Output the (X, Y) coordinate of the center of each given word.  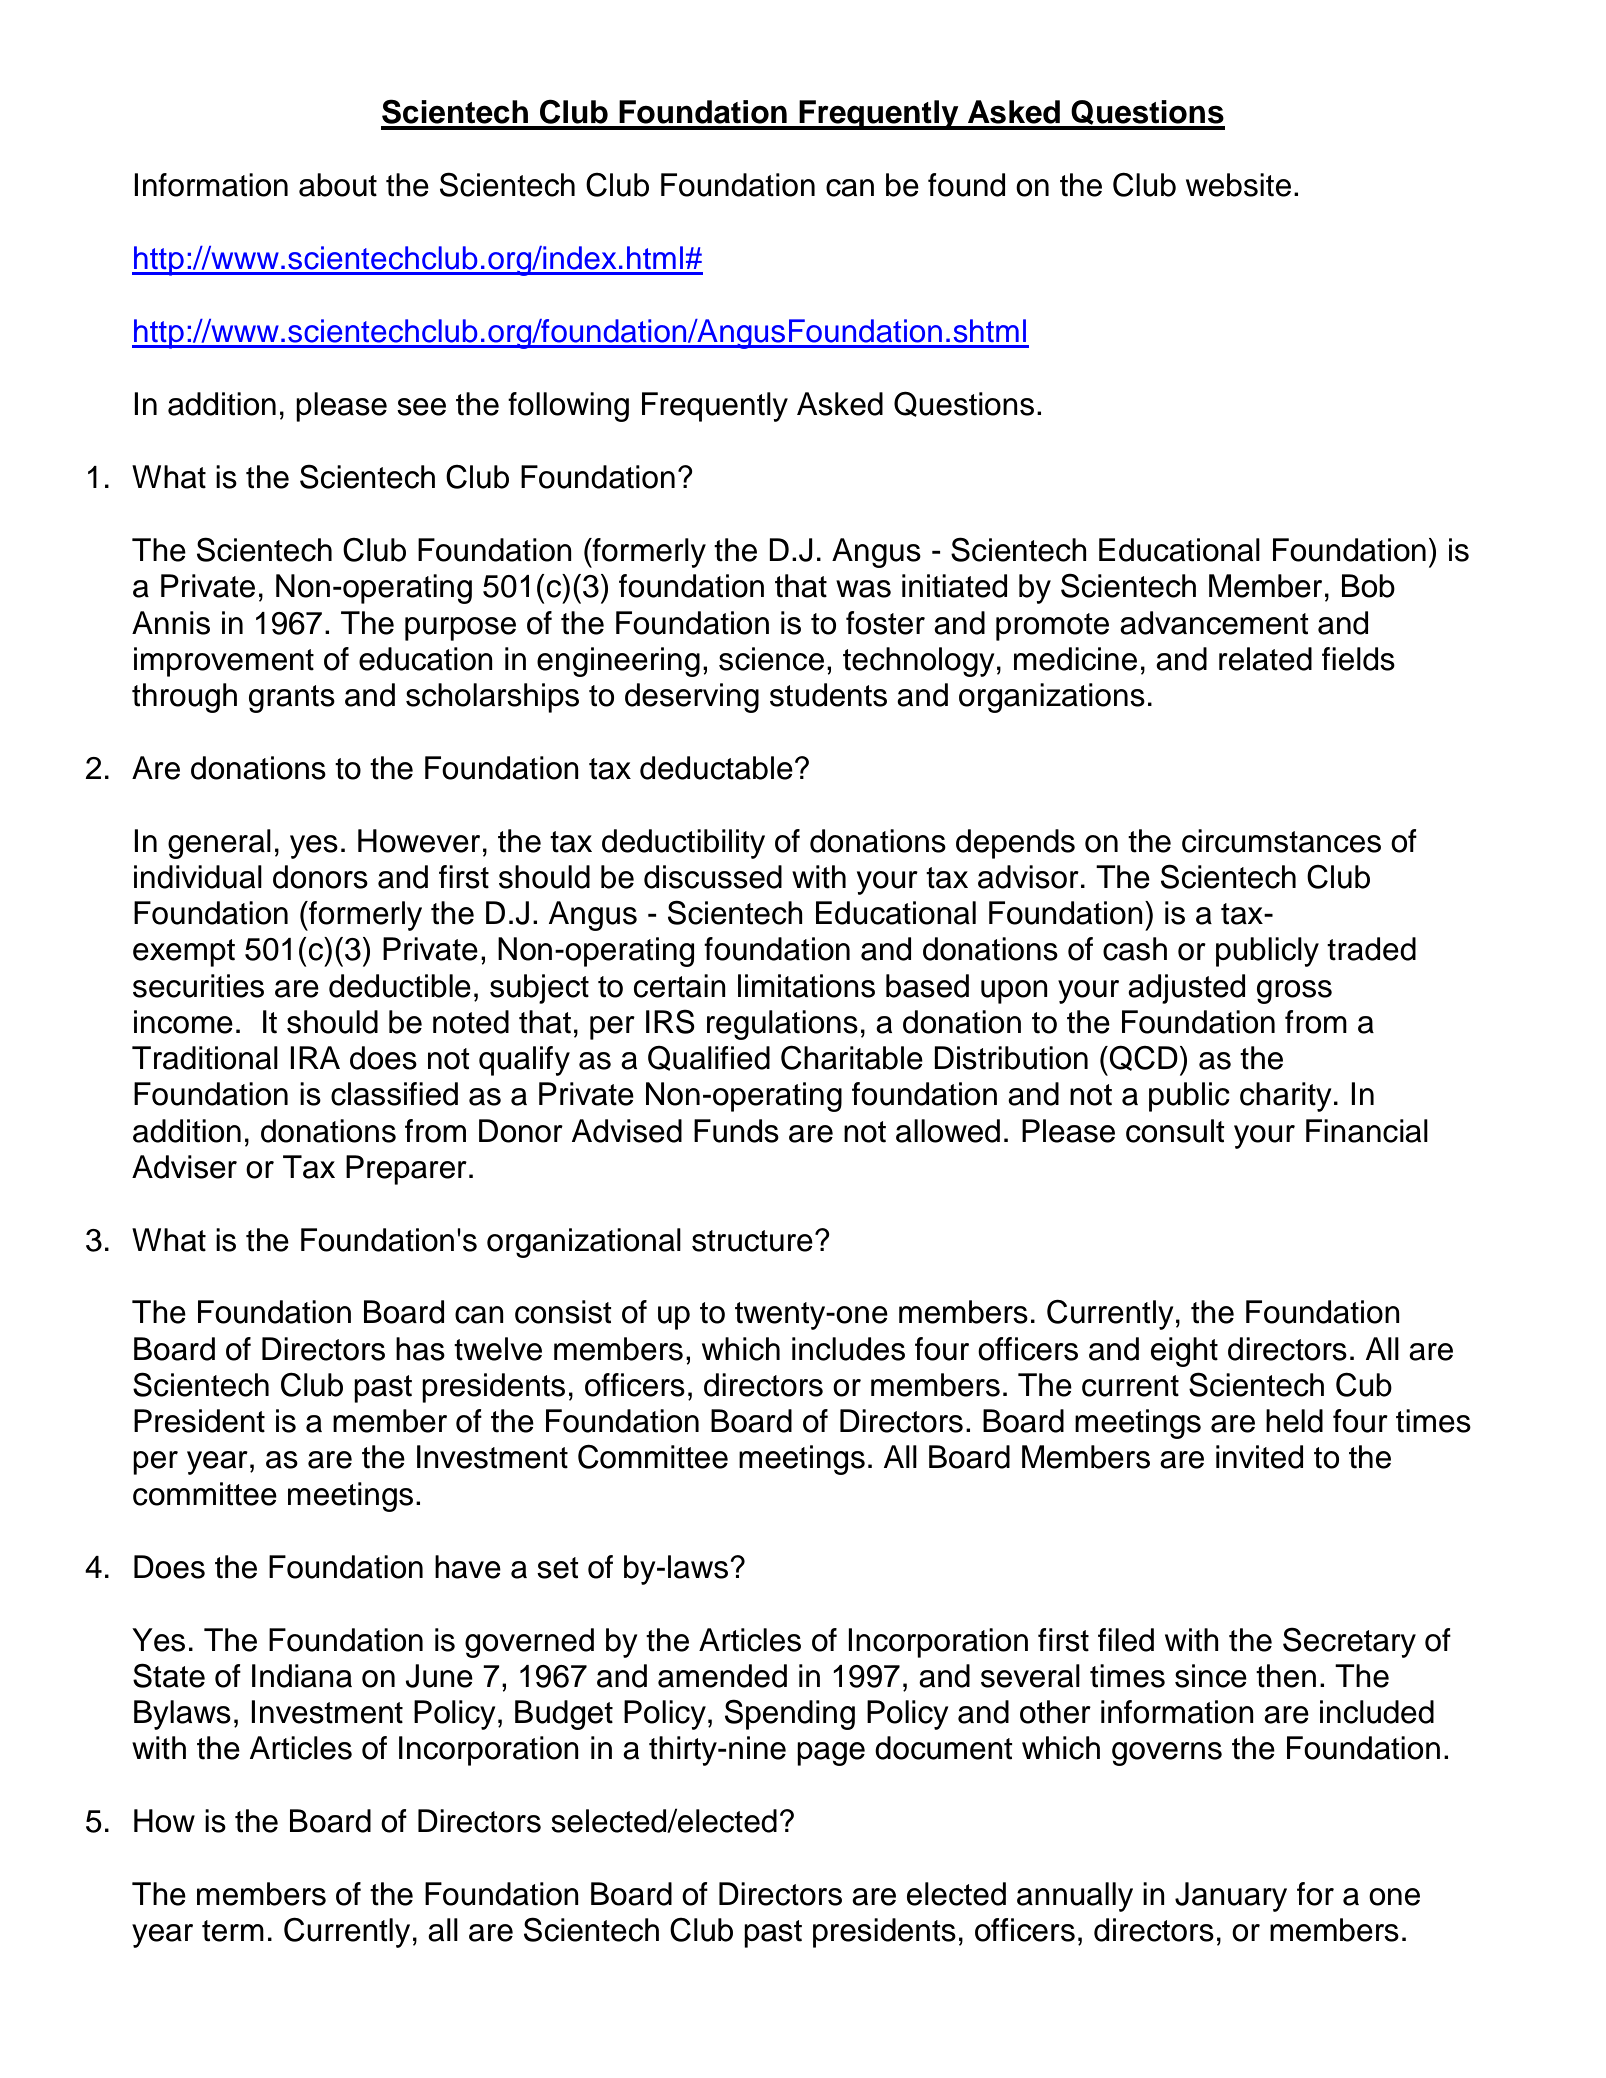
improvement (224, 662)
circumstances (1281, 841)
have (468, 1567)
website (1238, 185)
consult (1175, 1131)
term (233, 1931)
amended (722, 1676)
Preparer (406, 1170)
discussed (713, 877)
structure (752, 1241)
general (219, 844)
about (338, 185)
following (568, 407)
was (863, 589)
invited (1259, 1457)
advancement (1214, 623)
